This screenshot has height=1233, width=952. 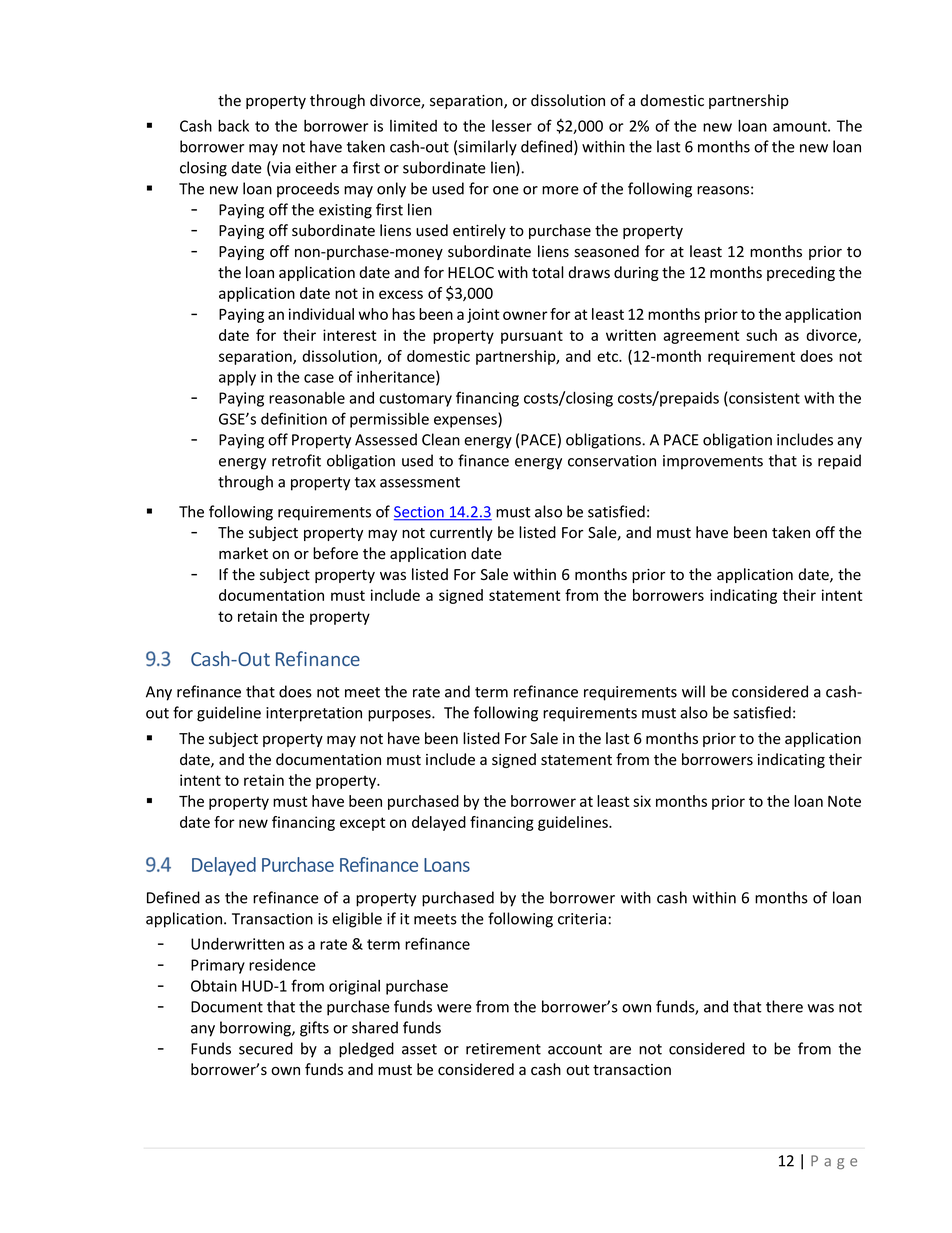 What do you see at coordinates (844, 801) in the screenshot?
I see `Note` at bounding box center [844, 801].
